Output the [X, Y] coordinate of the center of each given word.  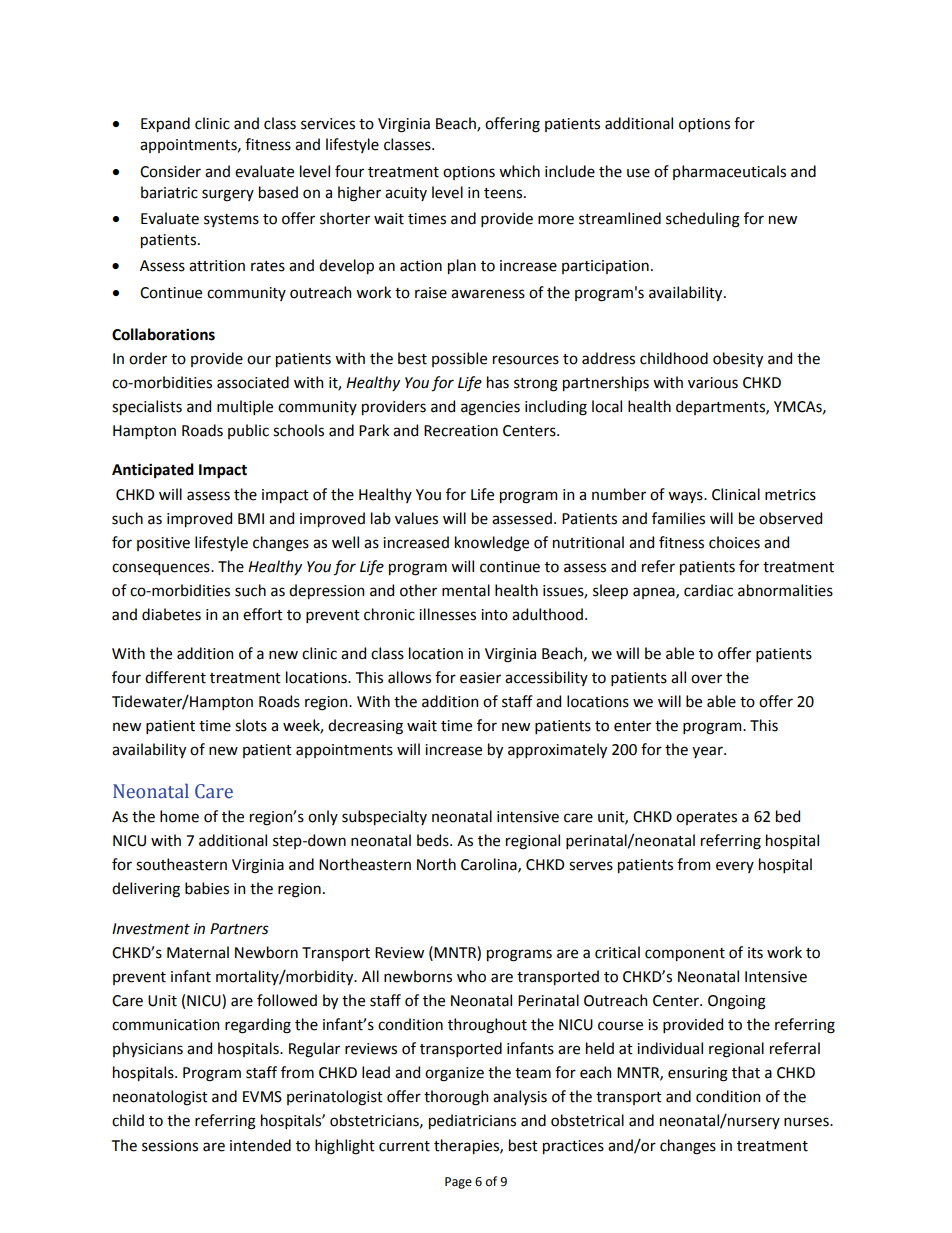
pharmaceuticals [729, 172]
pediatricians [472, 1121]
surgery [228, 195]
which [519, 171]
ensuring [698, 1074]
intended [260, 1145]
